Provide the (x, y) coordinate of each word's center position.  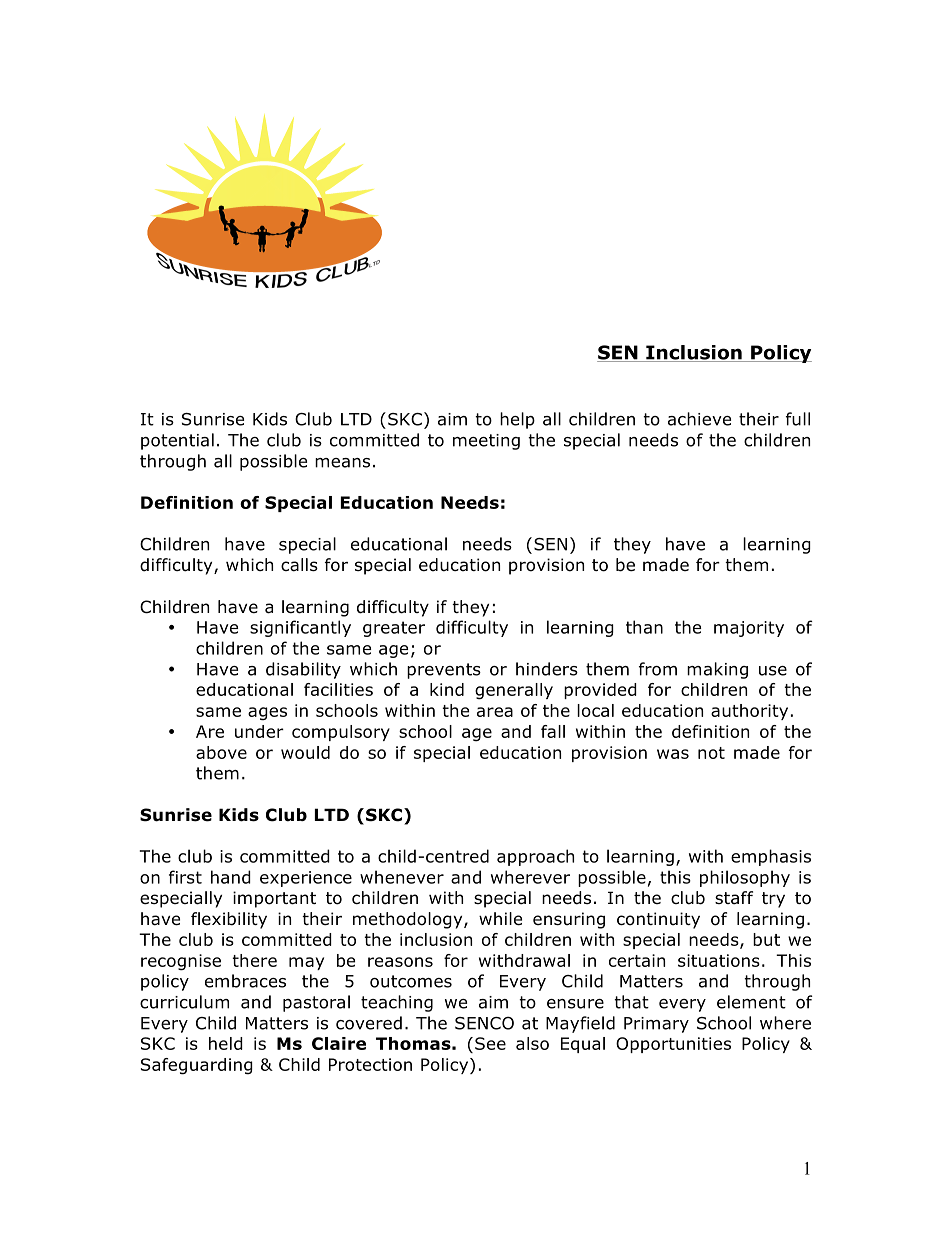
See (490, 1043)
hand (231, 877)
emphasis (771, 857)
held (226, 1043)
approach (535, 857)
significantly (300, 628)
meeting (486, 442)
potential (177, 441)
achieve (699, 419)
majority (749, 629)
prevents (444, 671)
